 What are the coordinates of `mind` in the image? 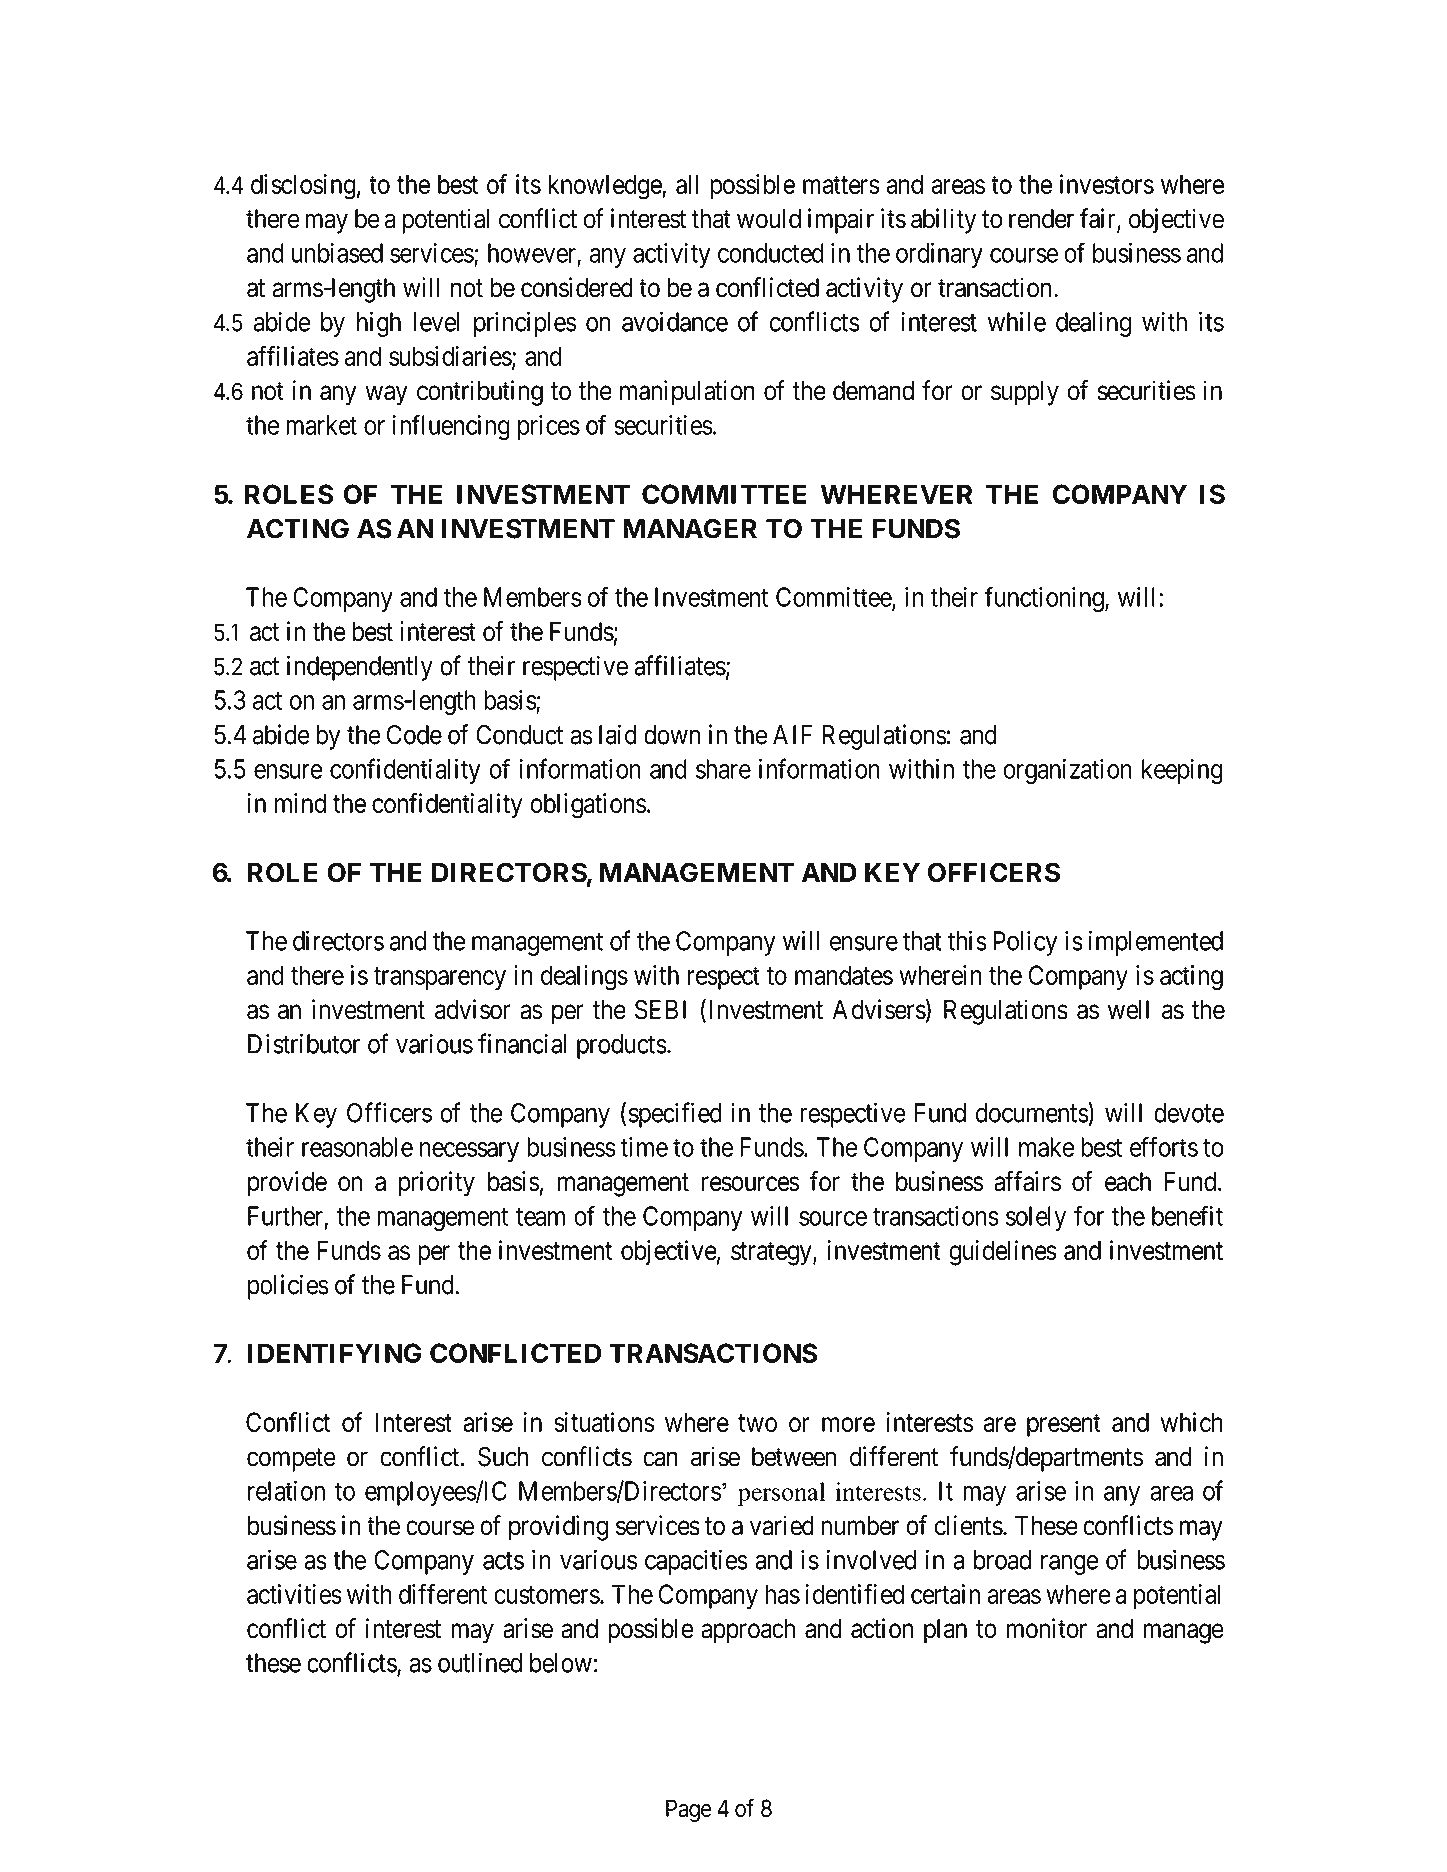 It's located at (300, 803).
